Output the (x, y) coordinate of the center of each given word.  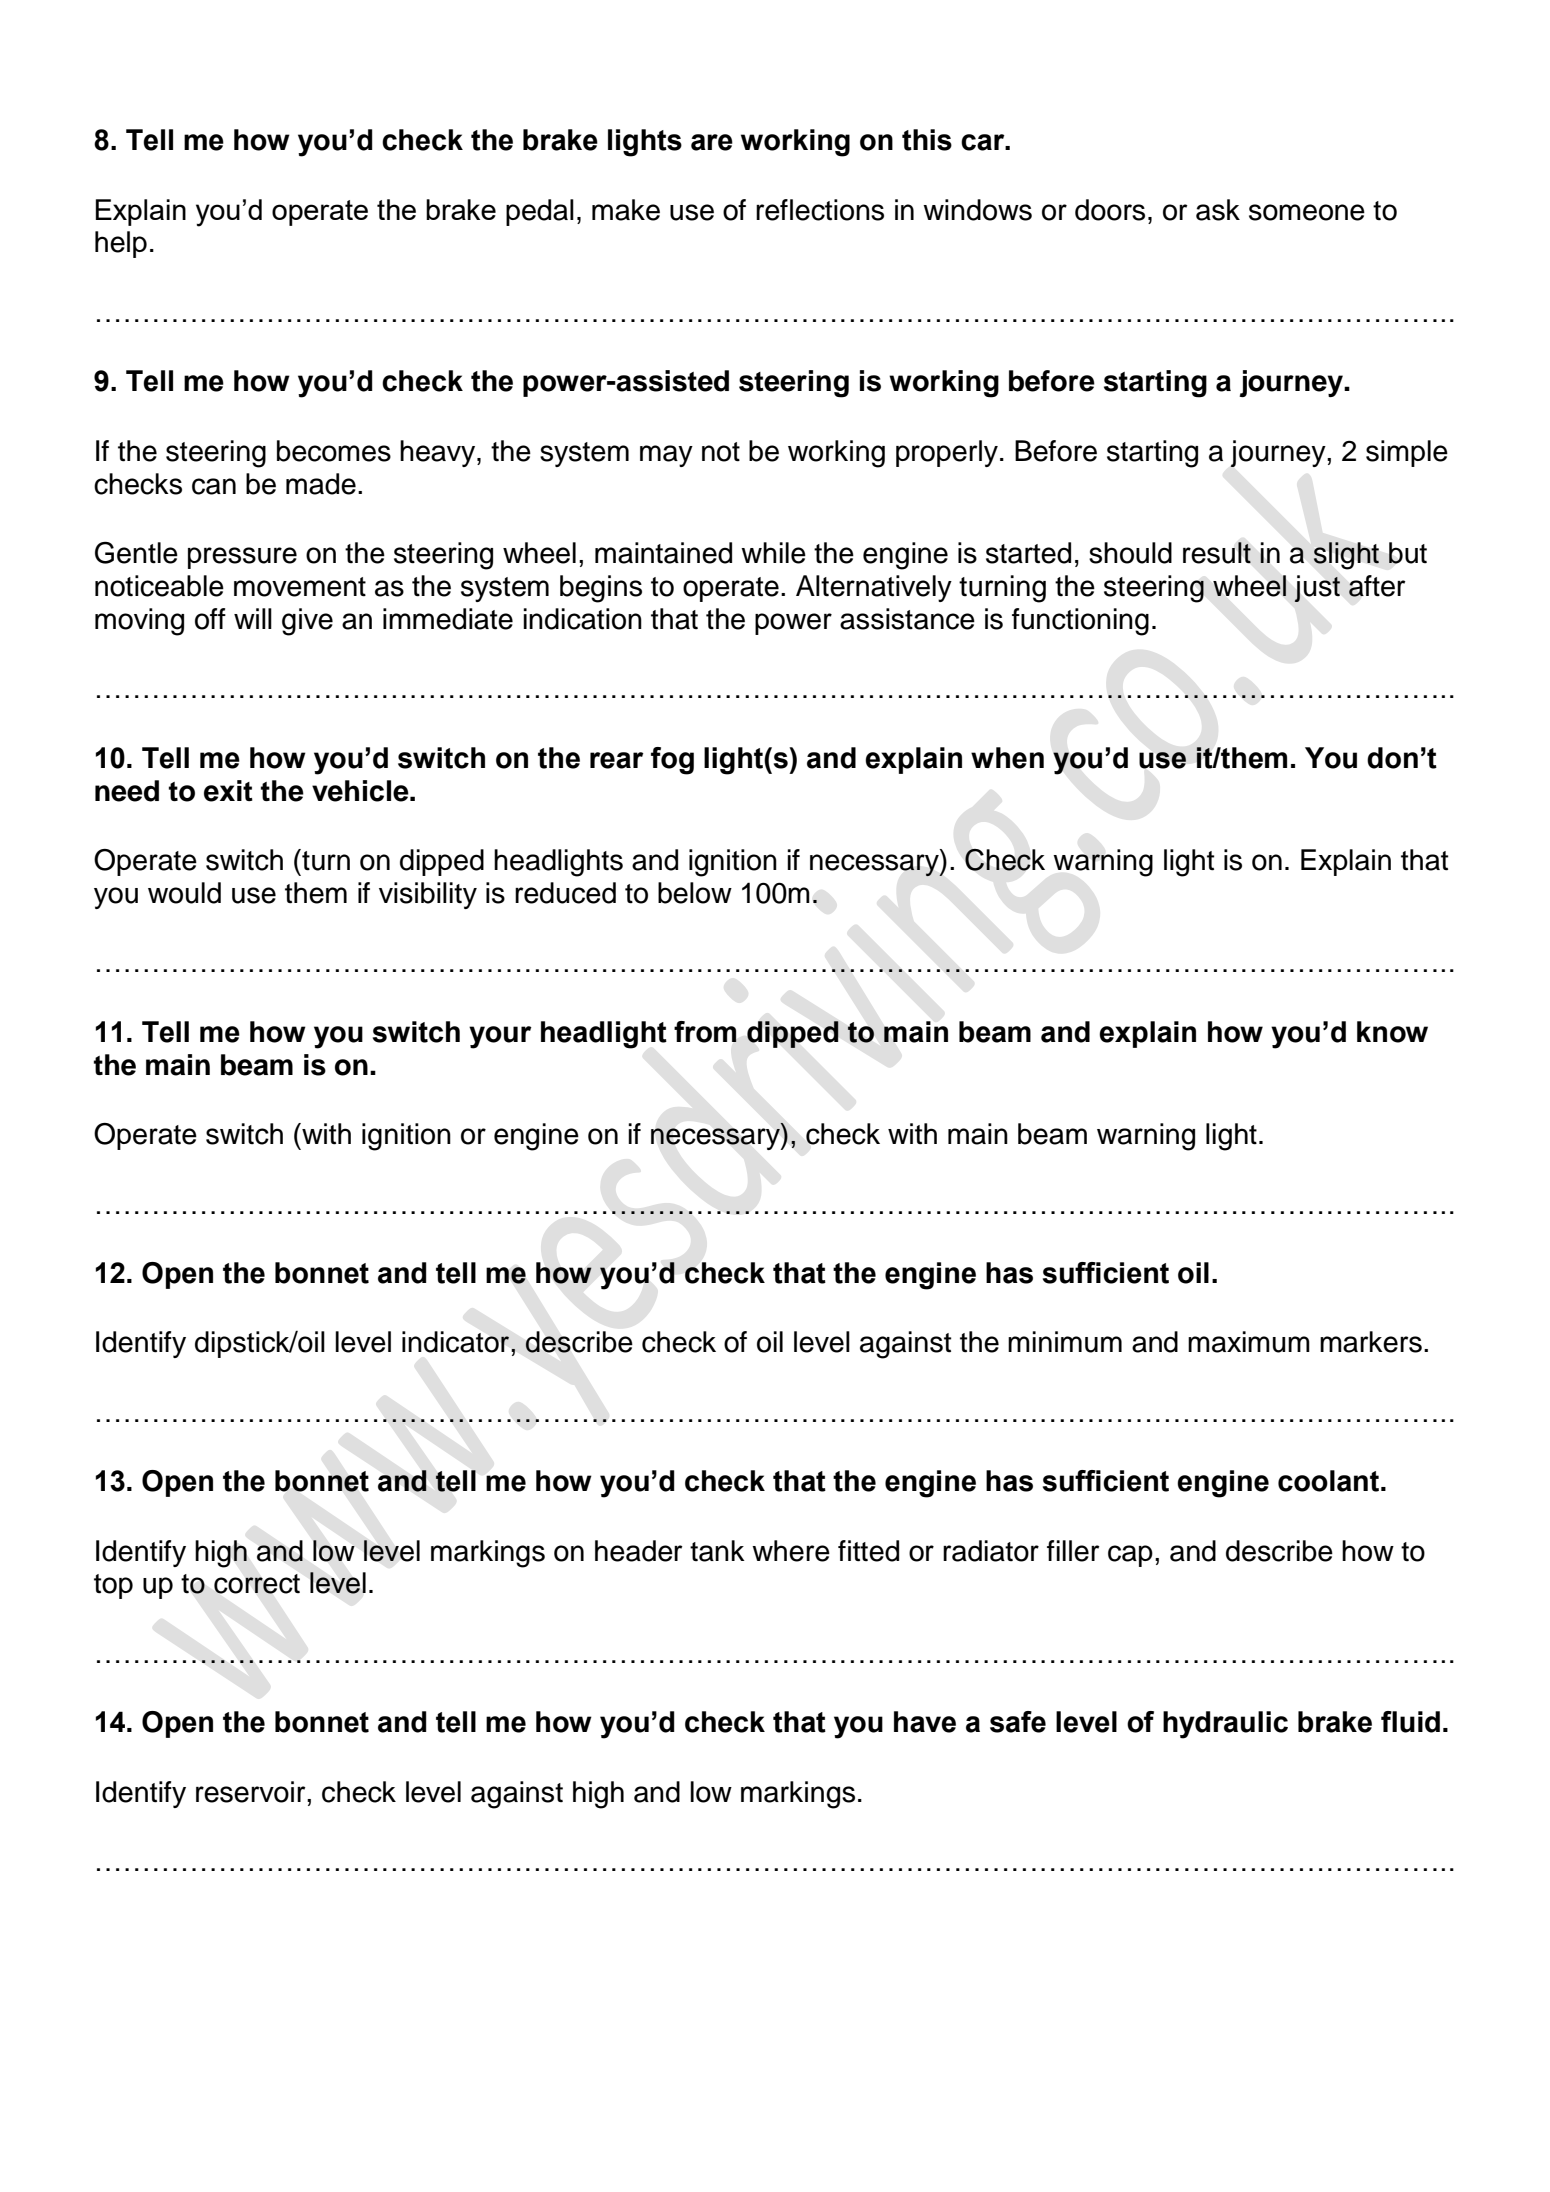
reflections (820, 210)
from (705, 1032)
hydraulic (1225, 1725)
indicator (457, 1342)
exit (228, 791)
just (1317, 588)
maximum (1249, 1342)
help (121, 244)
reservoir (252, 1792)
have (925, 1722)
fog (672, 761)
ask (1218, 210)
